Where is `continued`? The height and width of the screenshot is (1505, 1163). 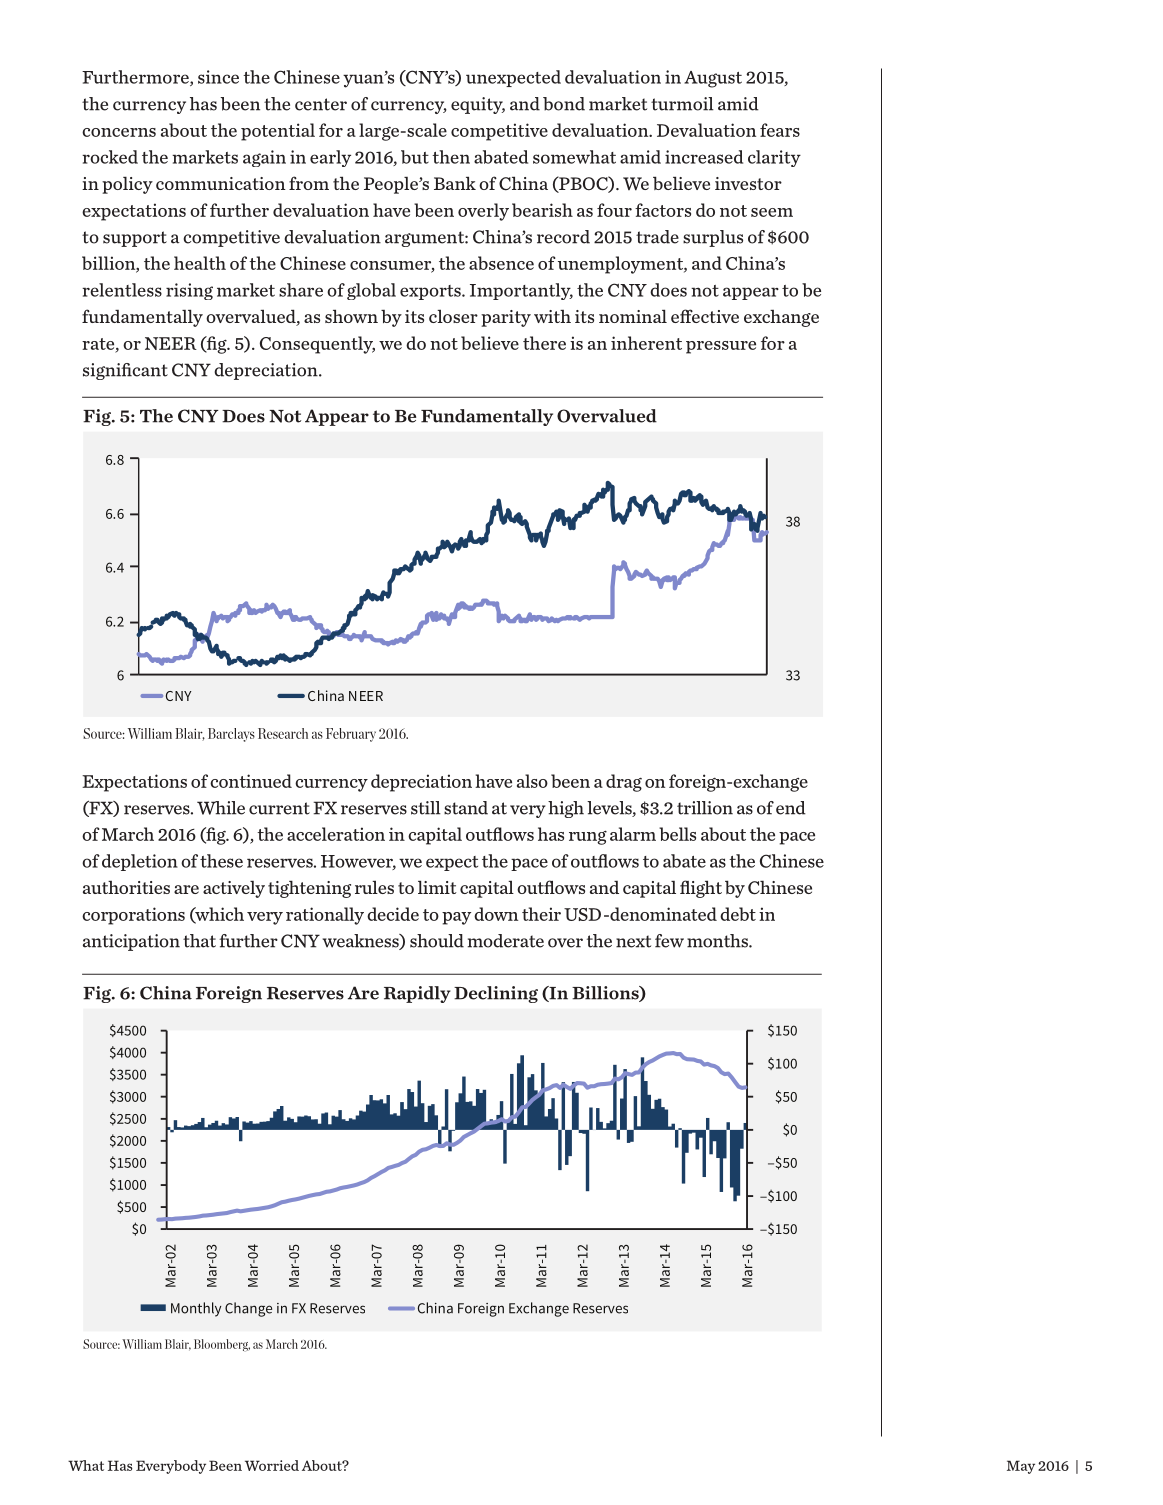
continued is located at coordinates (251, 781).
